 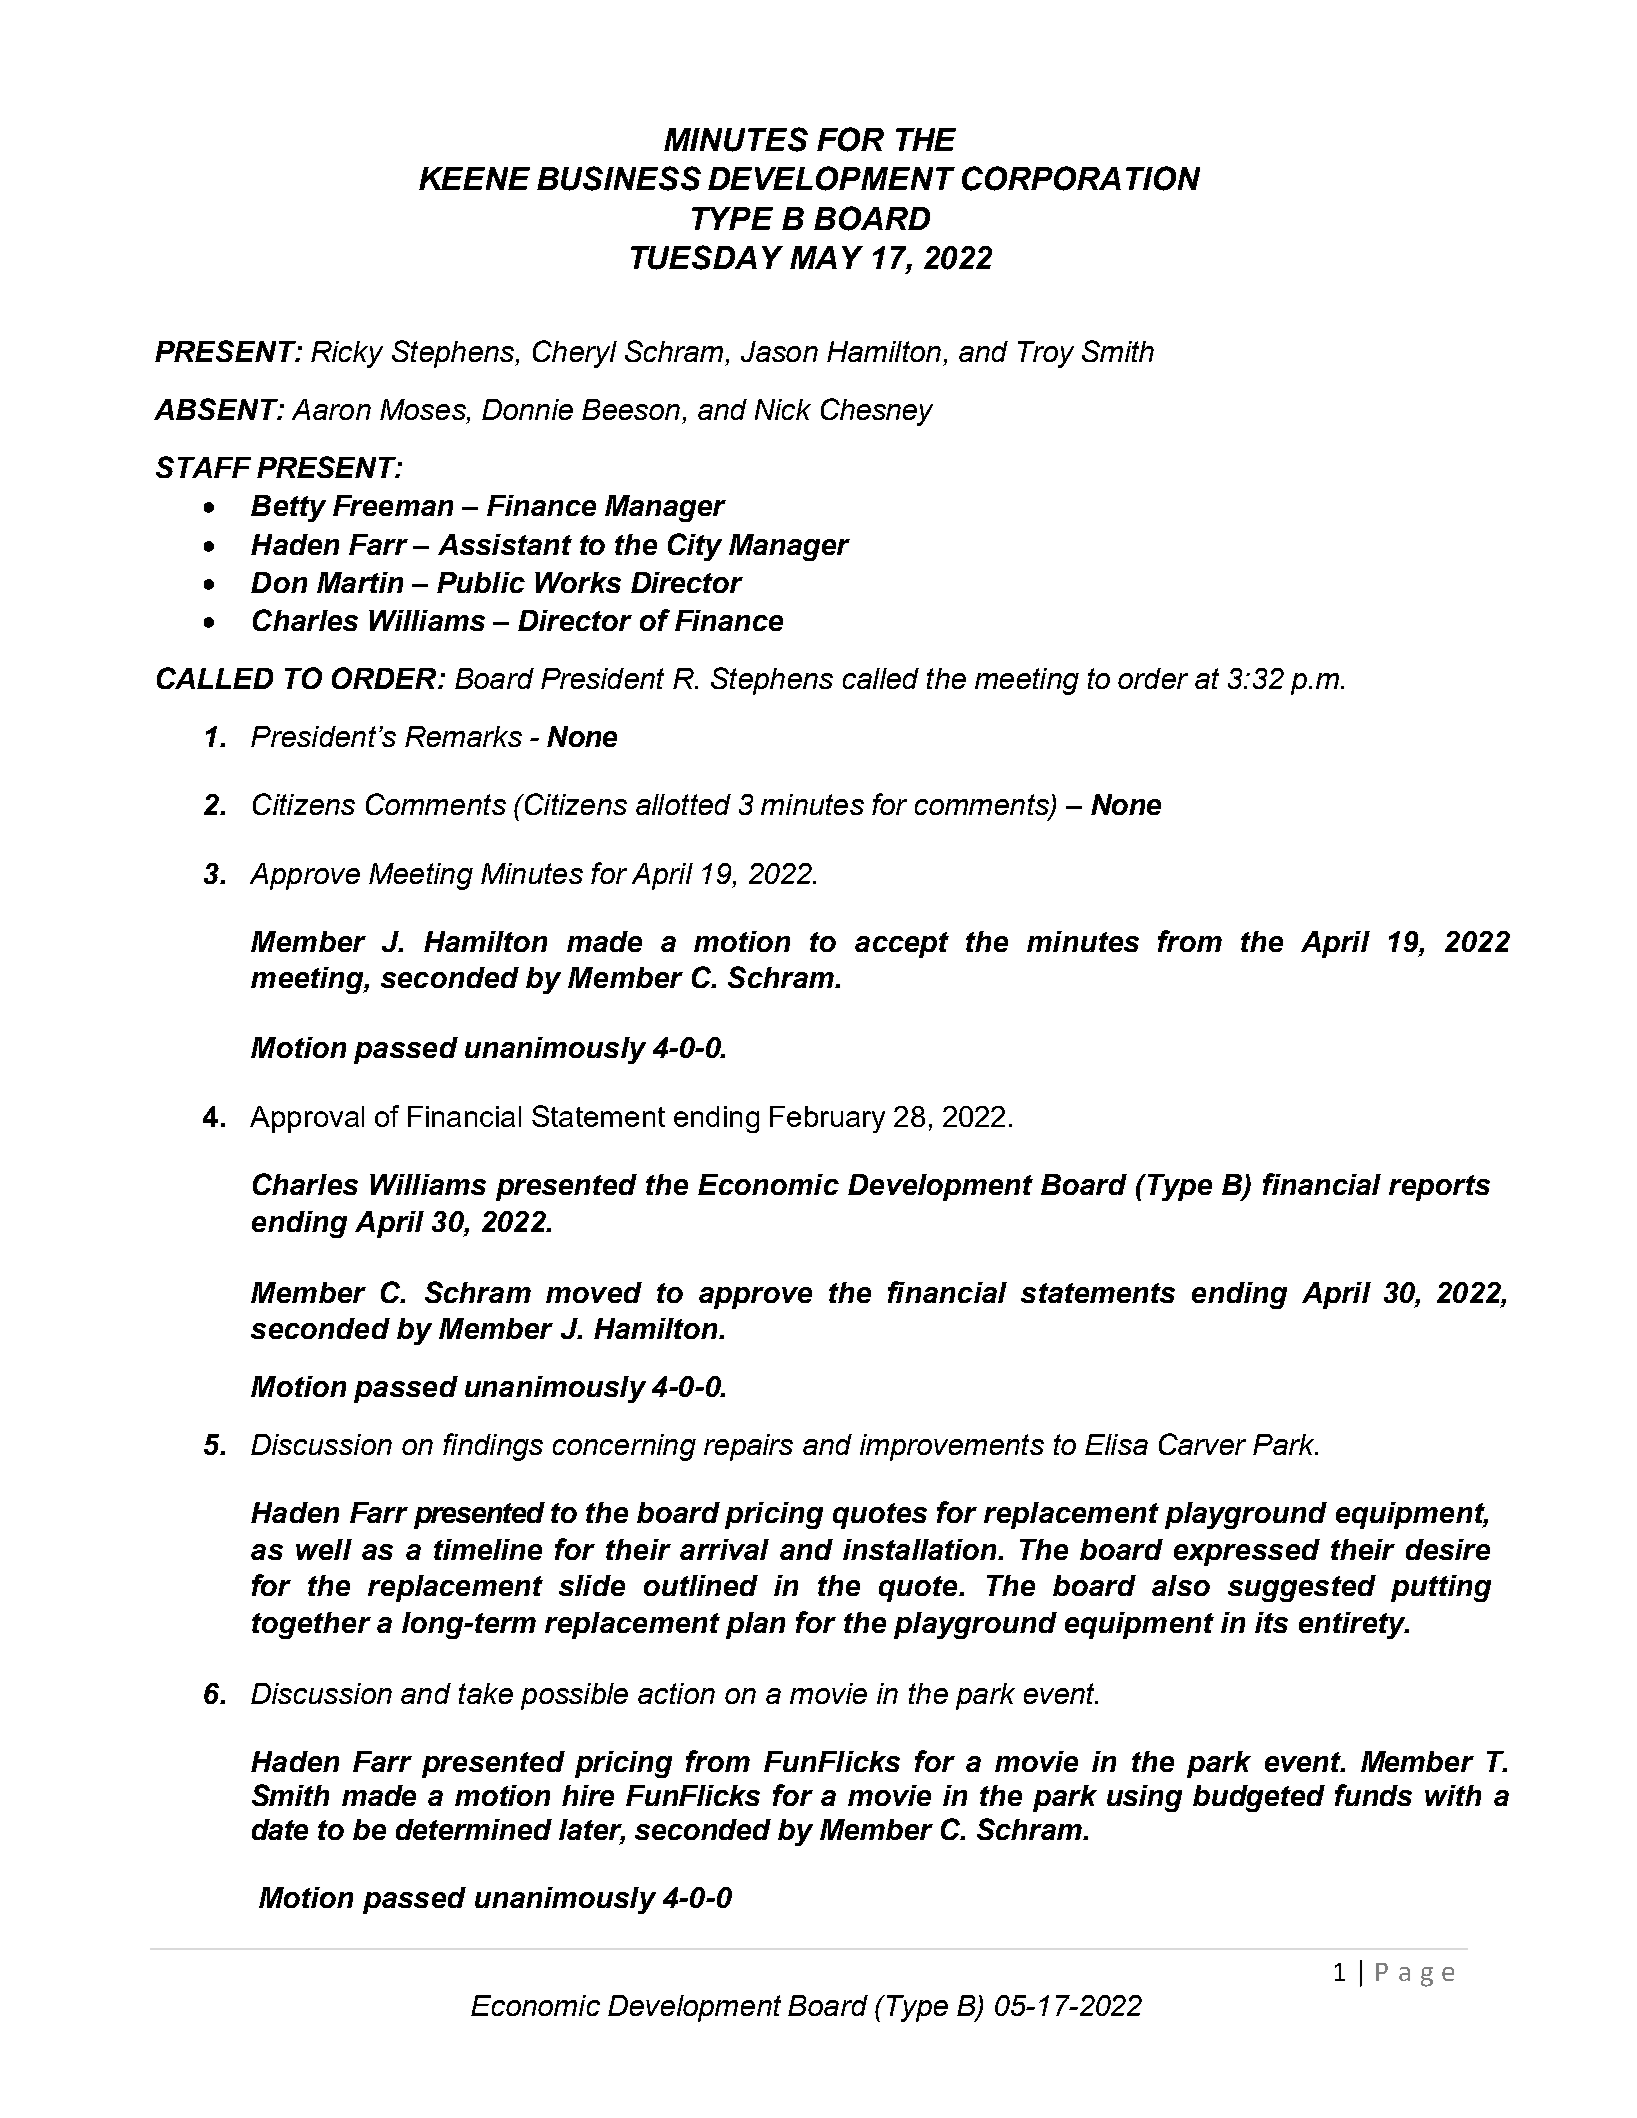 What do you see at coordinates (280, 1829) in the document?
I see `date` at bounding box center [280, 1829].
